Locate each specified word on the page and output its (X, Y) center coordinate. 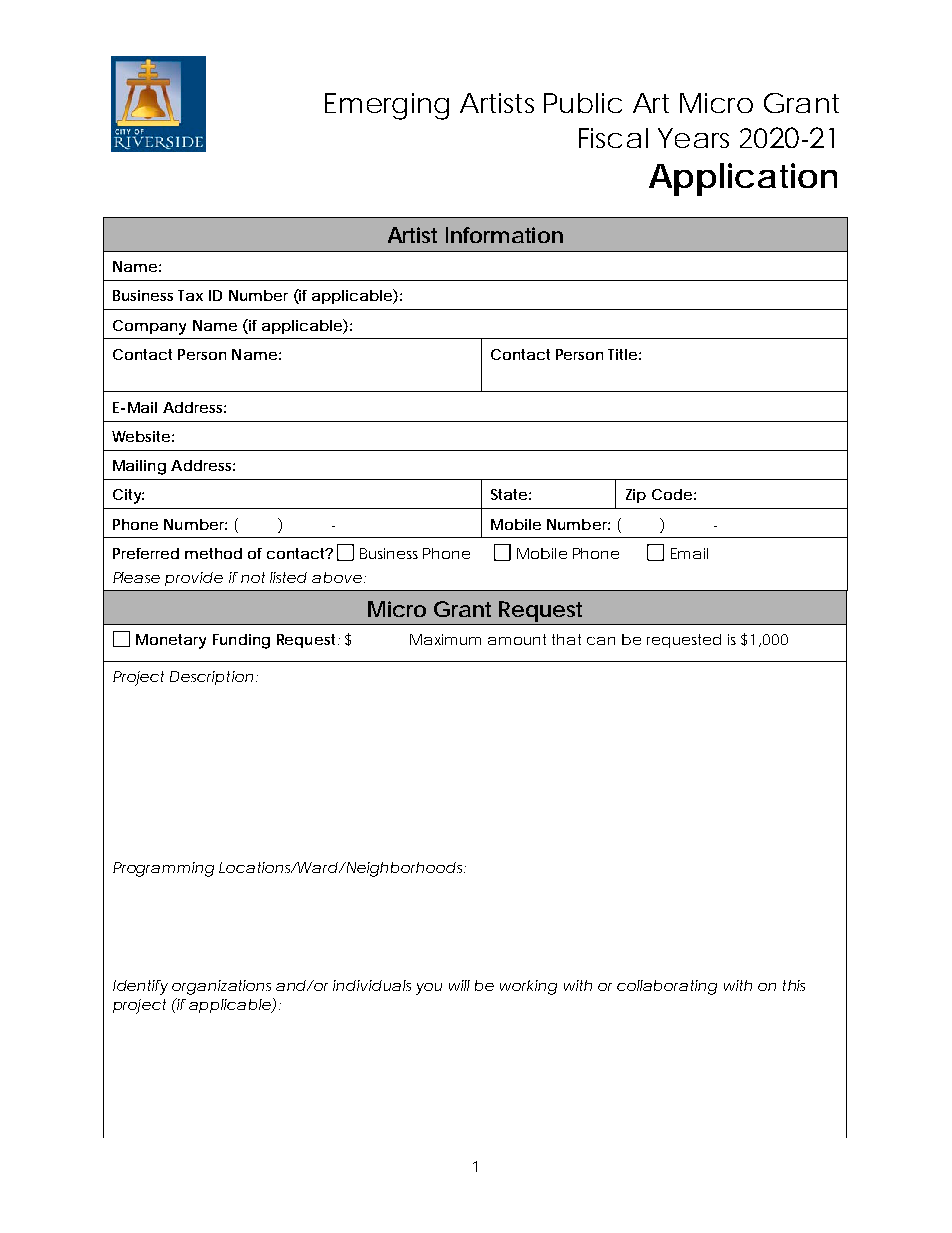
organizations (221, 987)
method (213, 553)
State (509, 494)
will (459, 985)
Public (583, 103)
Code (672, 494)
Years (693, 138)
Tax (190, 295)
